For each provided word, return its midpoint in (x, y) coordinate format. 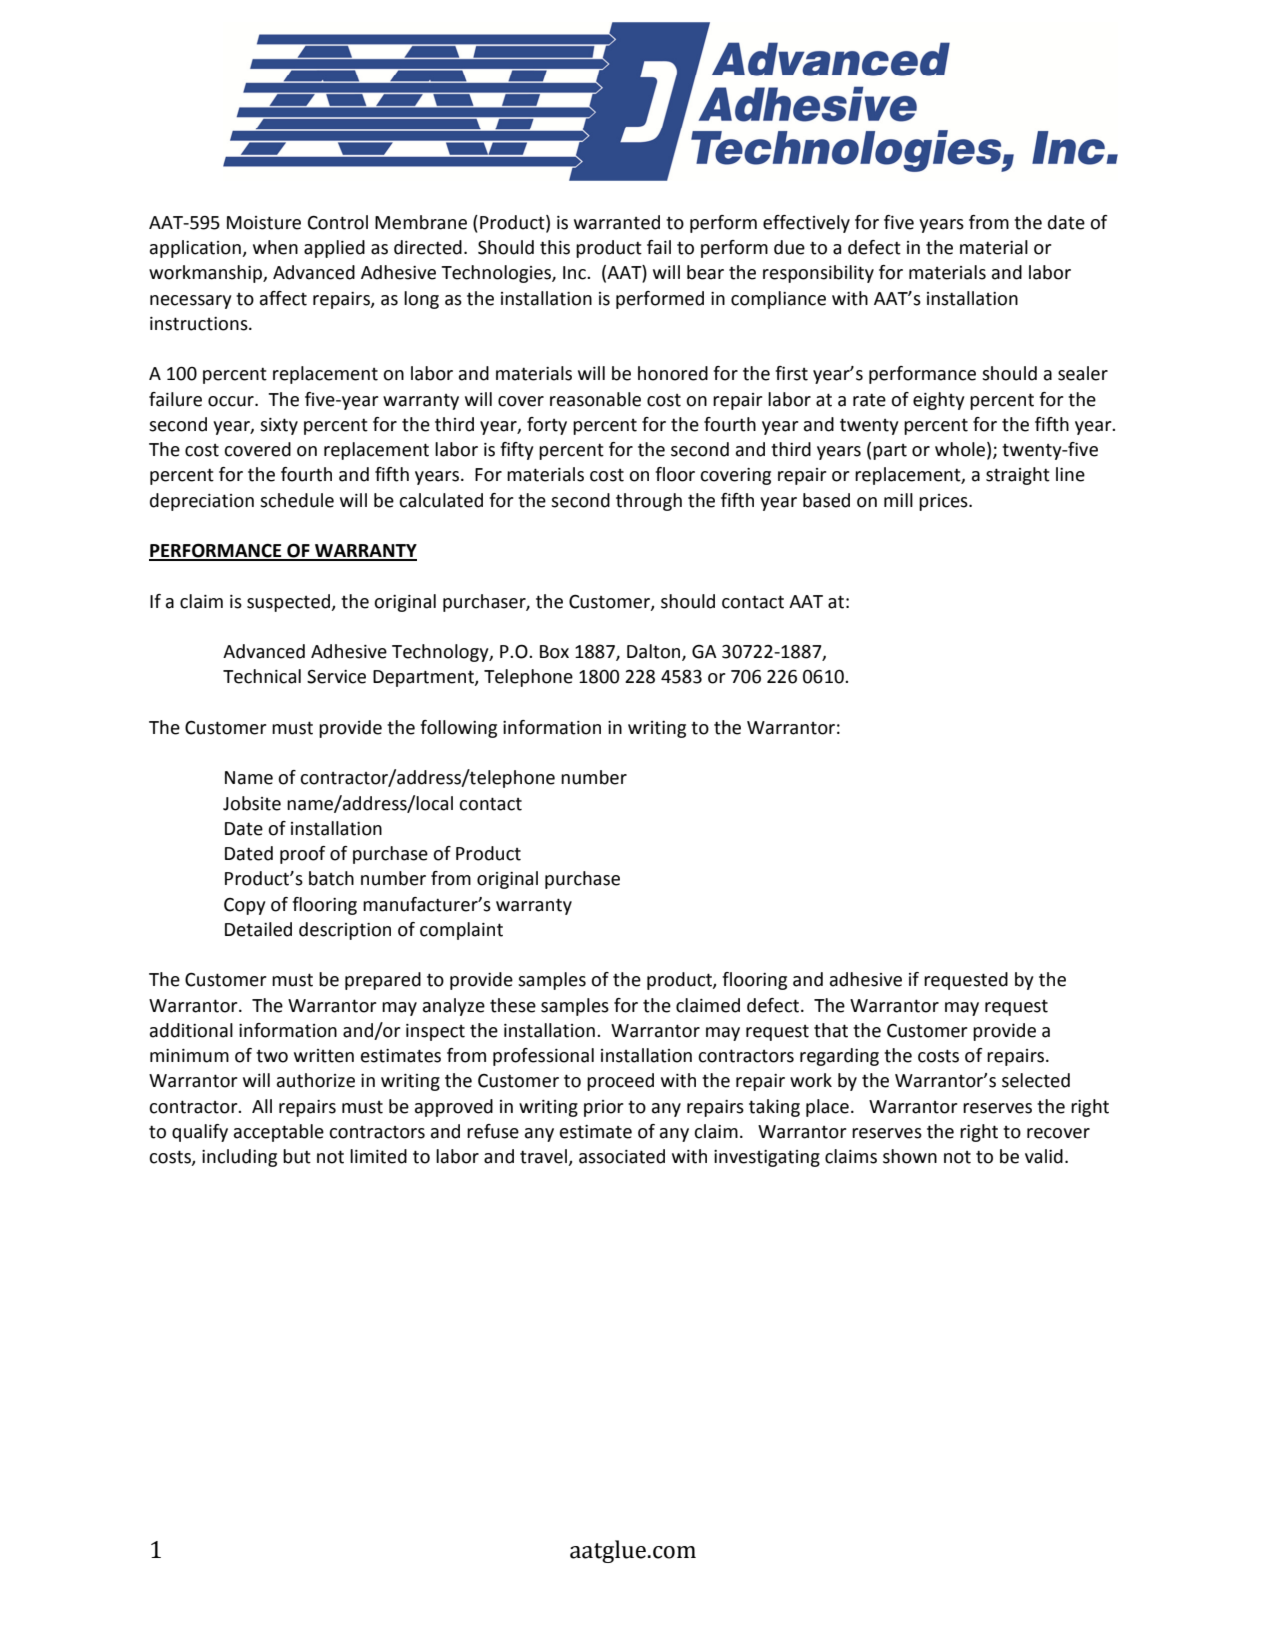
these (513, 1005)
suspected (289, 603)
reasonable (595, 399)
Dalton (655, 652)
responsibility (818, 274)
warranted (617, 222)
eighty (939, 401)
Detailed (258, 929)
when (275, 247)
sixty (279, 426)
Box (554, 652)
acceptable (279, 1133)
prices (944, 502)
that (831, 1030)
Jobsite (252, 803)
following (458, 729)
